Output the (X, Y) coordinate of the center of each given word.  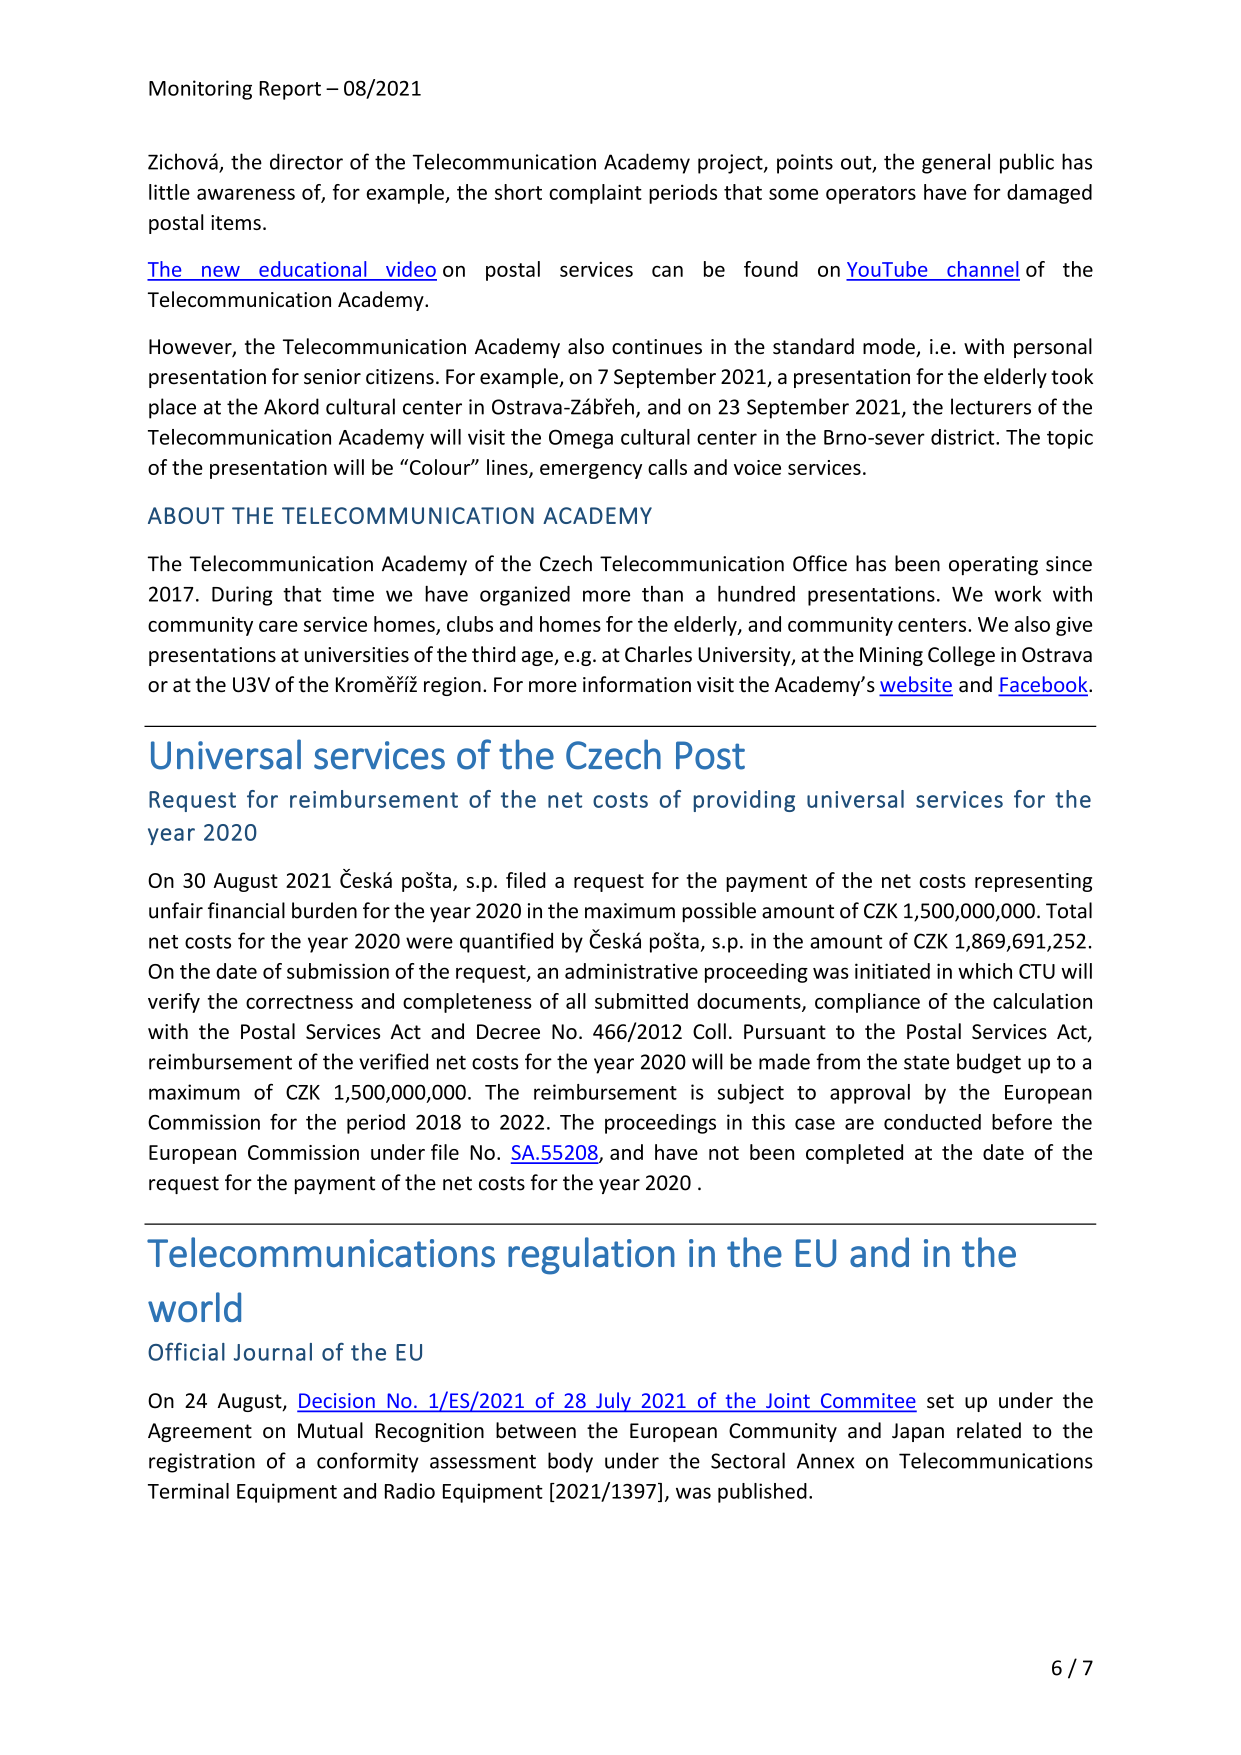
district (964, 437)
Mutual (330, 1430)
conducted (932, 1122)
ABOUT (186, 515)
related (989, 1430)
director (306, 161)
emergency (591, 471)
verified (393, 1061)
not (724, 1153)
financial (246, 910)
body (570, 1462)
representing (1033, 882)
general (956, 163)
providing (744, 801)
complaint (595, 194)
